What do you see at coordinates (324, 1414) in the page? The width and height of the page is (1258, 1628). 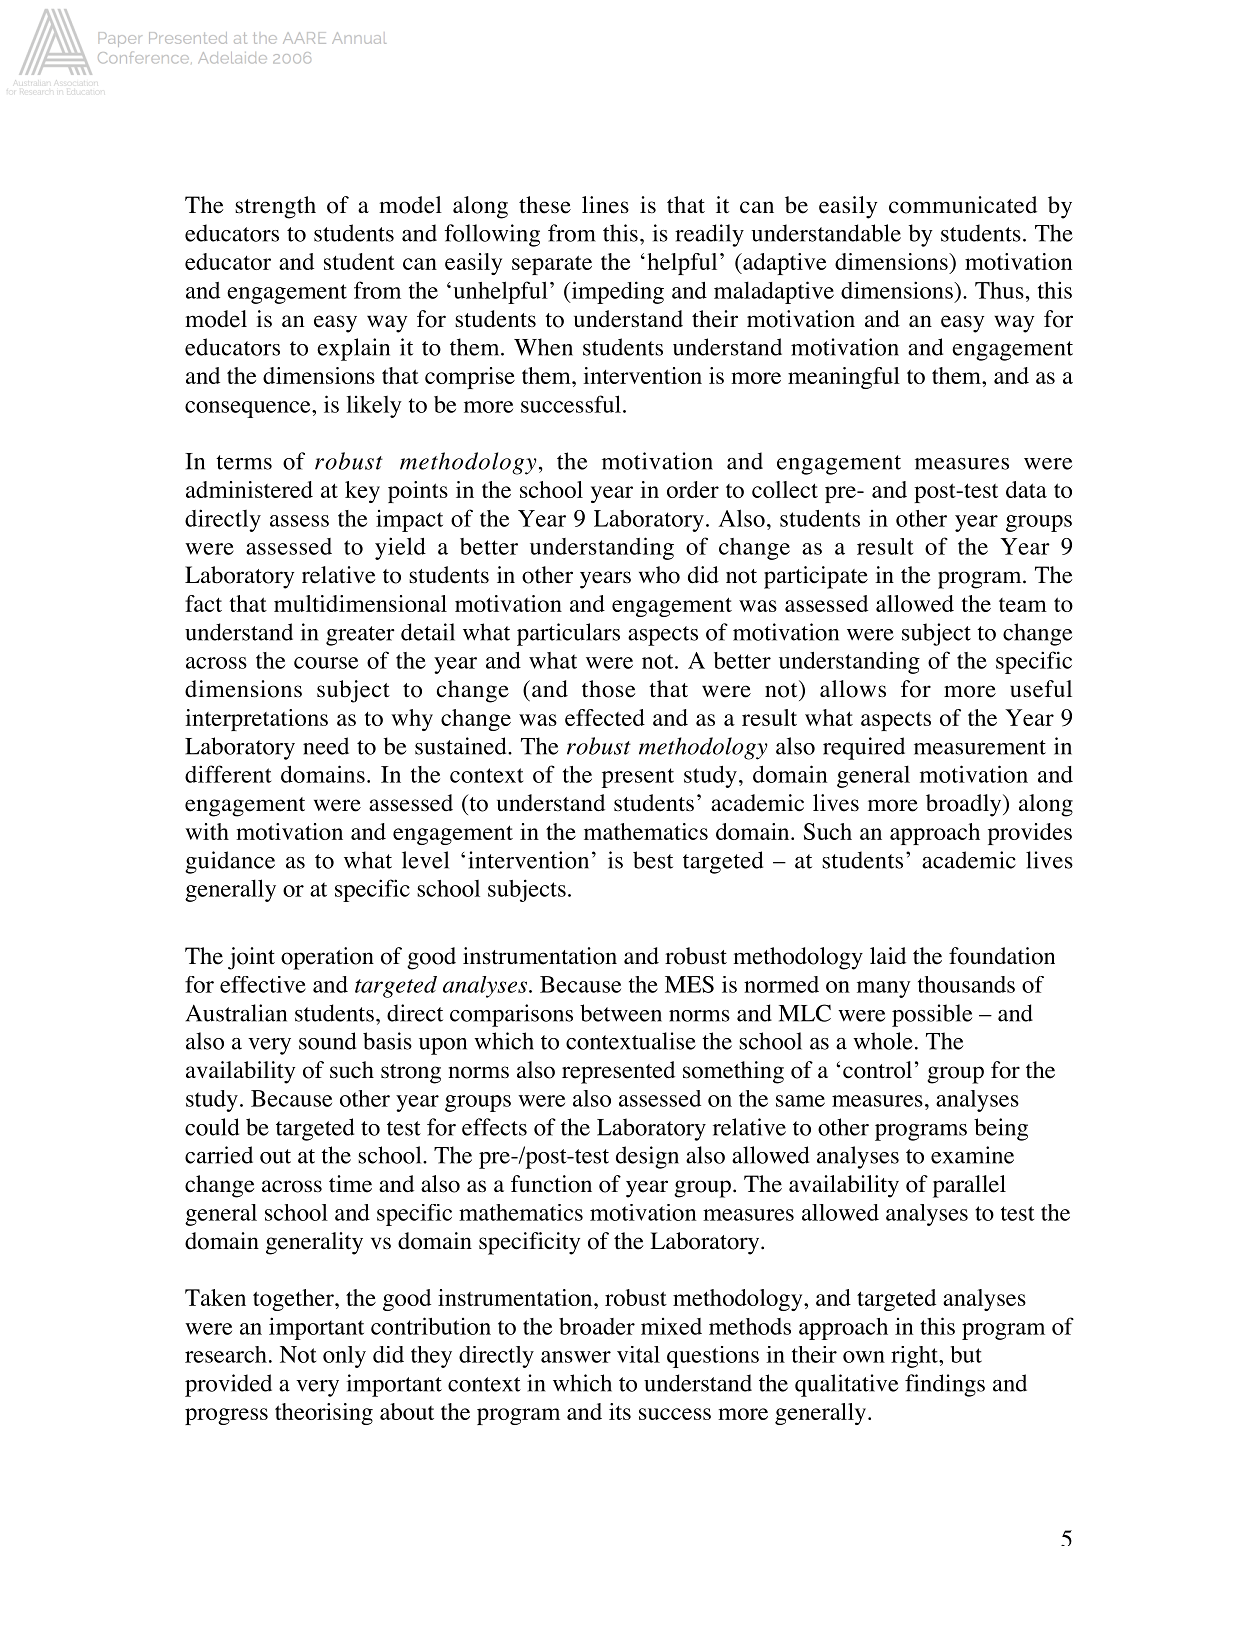 I see `theorising` at bounding box center [324, 1414].
